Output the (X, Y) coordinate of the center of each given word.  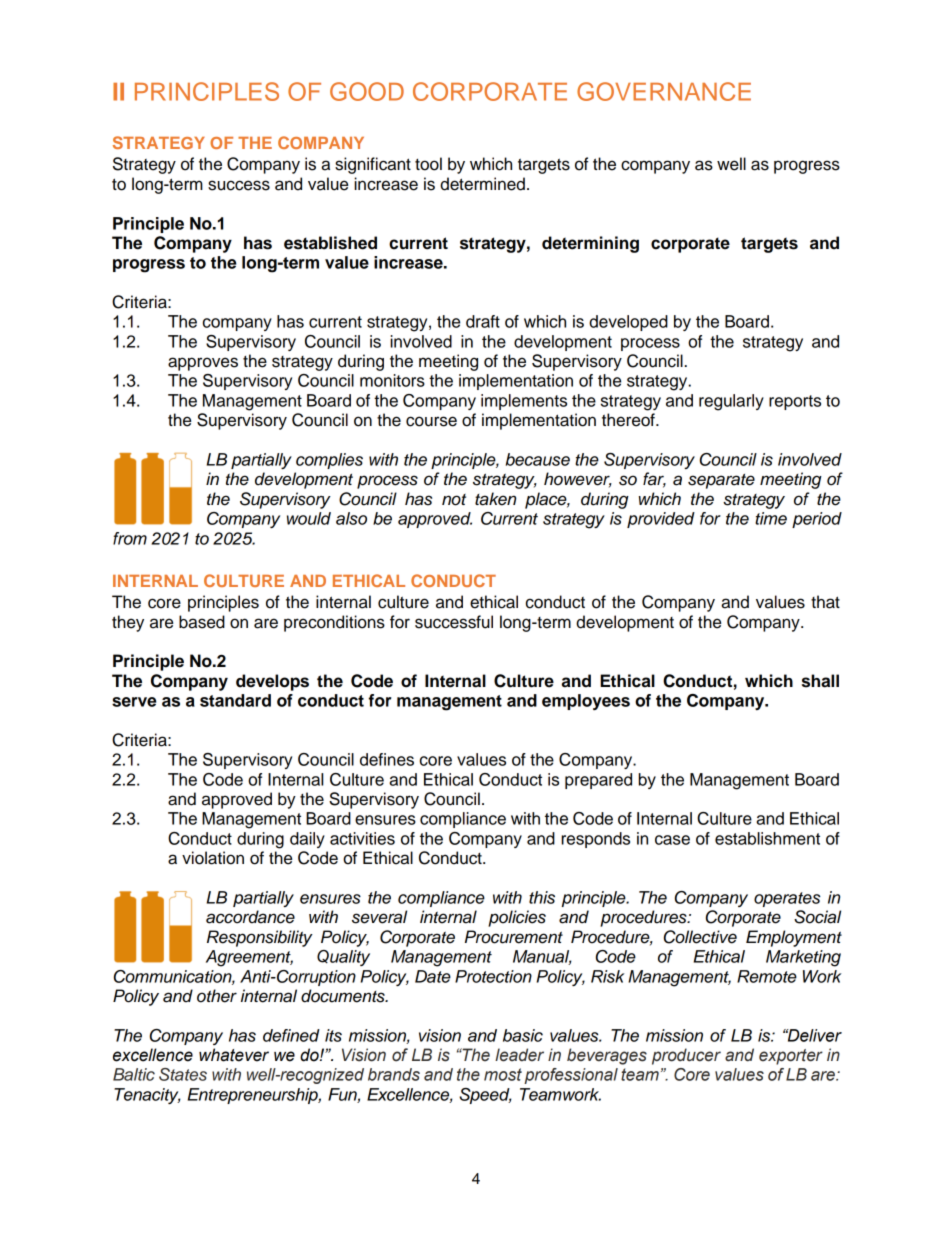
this (542, 897)
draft (483, 321)
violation (213, 858)
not (454, 500)
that (825, 602)
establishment (767, 838)
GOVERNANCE (664, 91)
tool (428, 164)
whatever (234, 1055)
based (202, 622)
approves (203, 364)
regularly (731, 402)
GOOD (367, 91)
